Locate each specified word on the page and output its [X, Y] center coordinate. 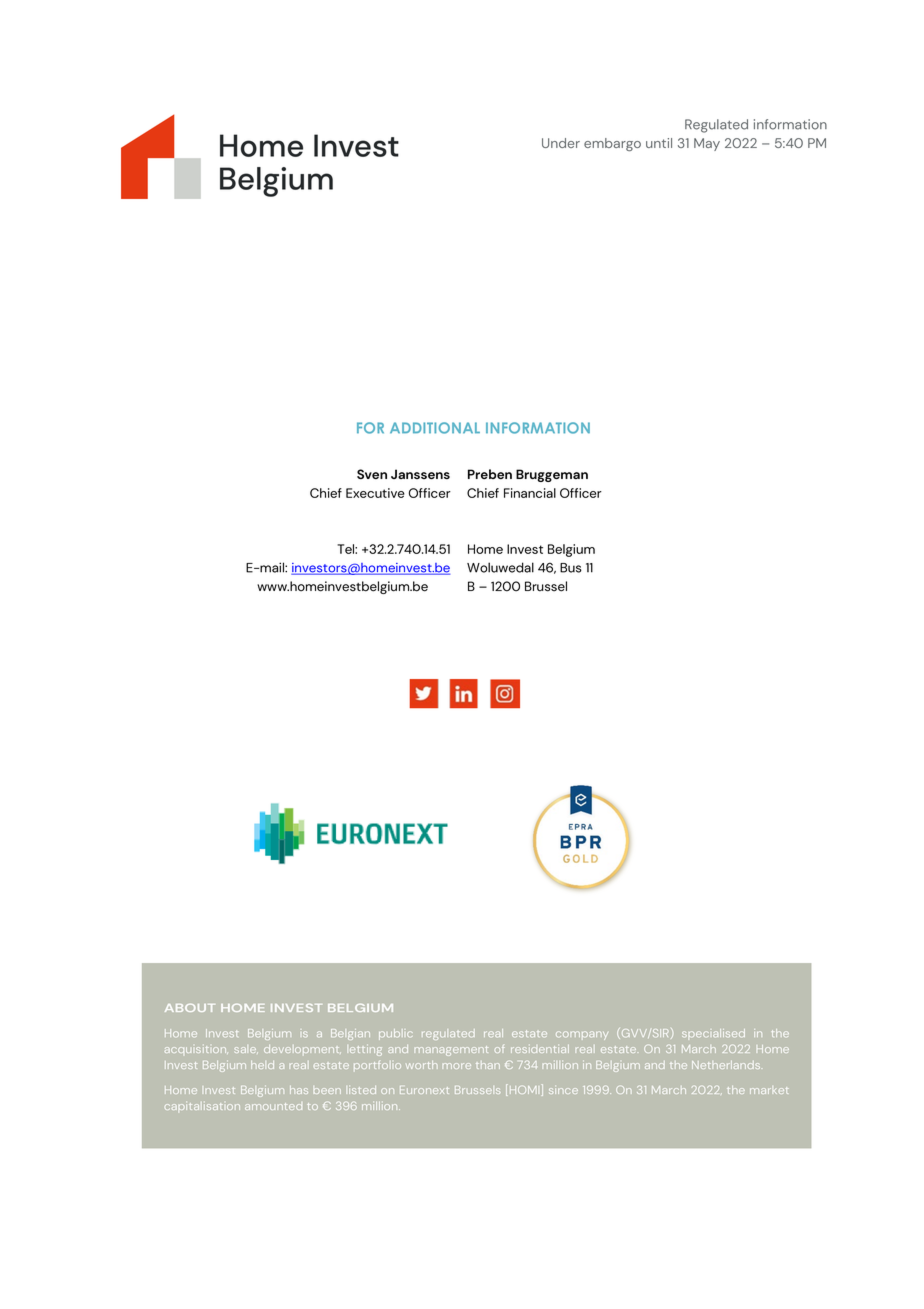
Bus [571, 568]
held [262, 1065]
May [707, 144]
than [488, 1065]
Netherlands [726, 1065]
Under [561, 143]
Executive [375, 493]
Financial [530, 493]
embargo [612, 144]
